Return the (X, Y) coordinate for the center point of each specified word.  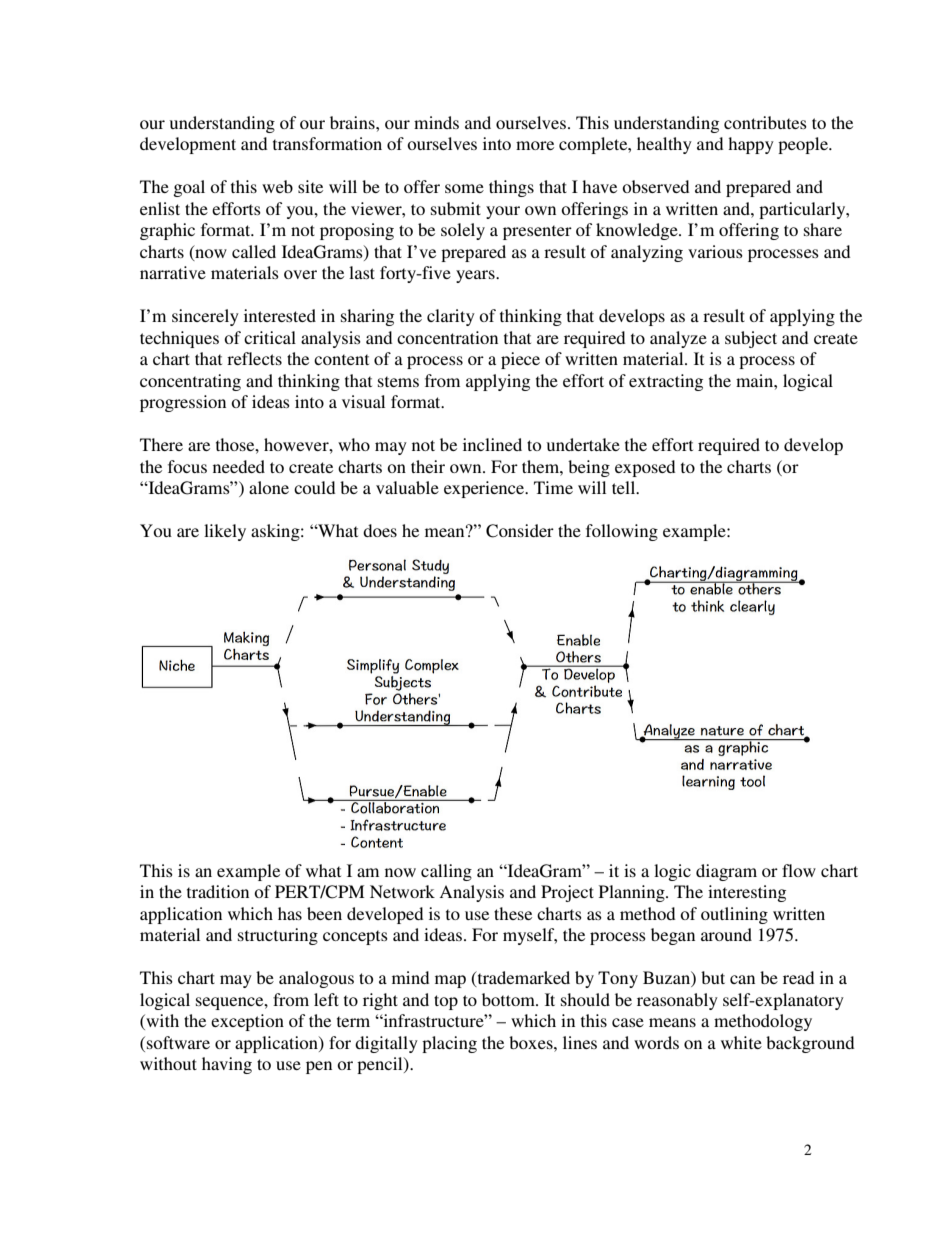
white (741, 1042)
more (535, 145)
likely (225, 532)
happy (751, 145)
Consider (520, 531)
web (277, 186)
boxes (532, 1042)
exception (247, 1022)
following (622, 532)
